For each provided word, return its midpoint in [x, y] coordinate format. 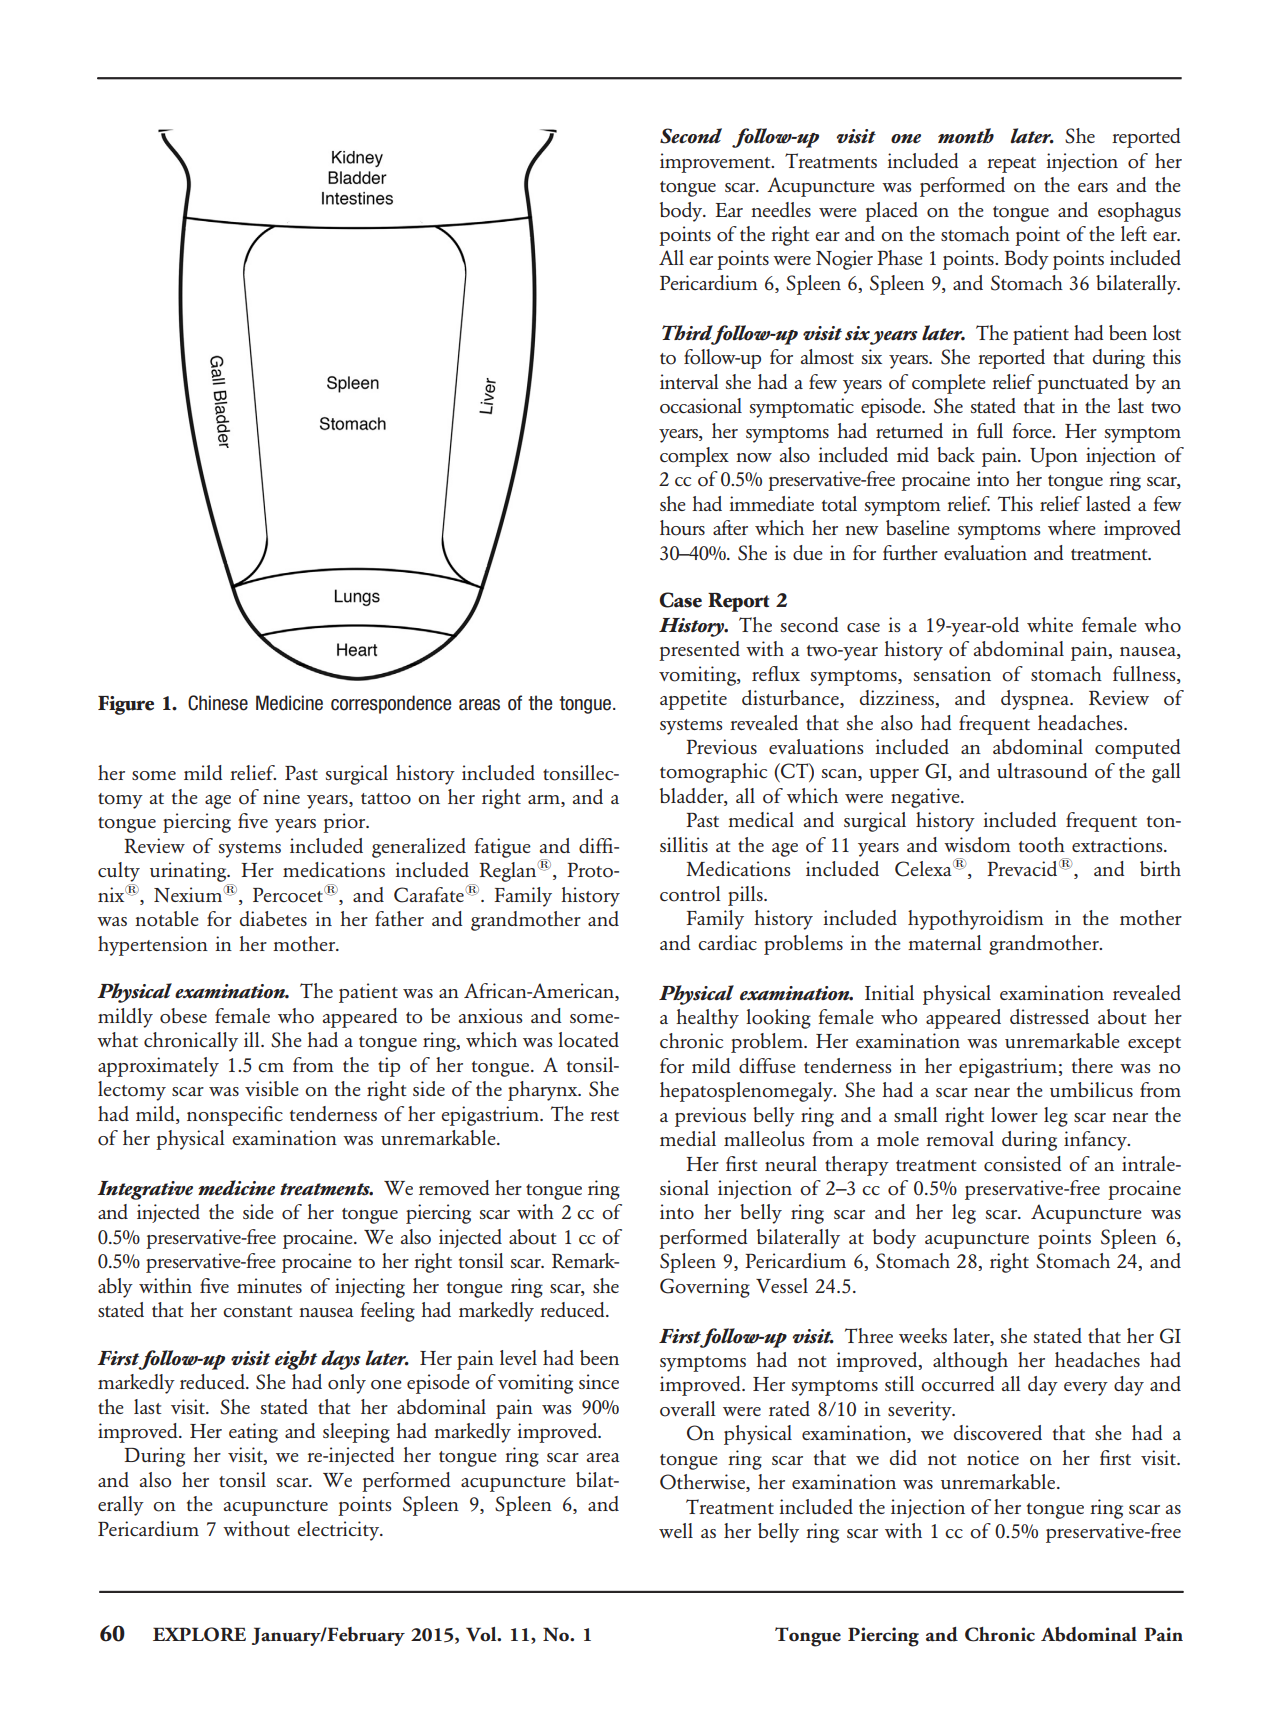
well [676, 1530]
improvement [716, 163]
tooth [1042, 845]
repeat [1011, 165]
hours [682, 528]
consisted [1023, 1164]
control [690, 894]
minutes [269, 1285]
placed [891, 212]
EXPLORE [199, 1634]
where [1072, 527]
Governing [705, 1288]
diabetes [273, 918]
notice [993, 1458]
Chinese [218, 703]
